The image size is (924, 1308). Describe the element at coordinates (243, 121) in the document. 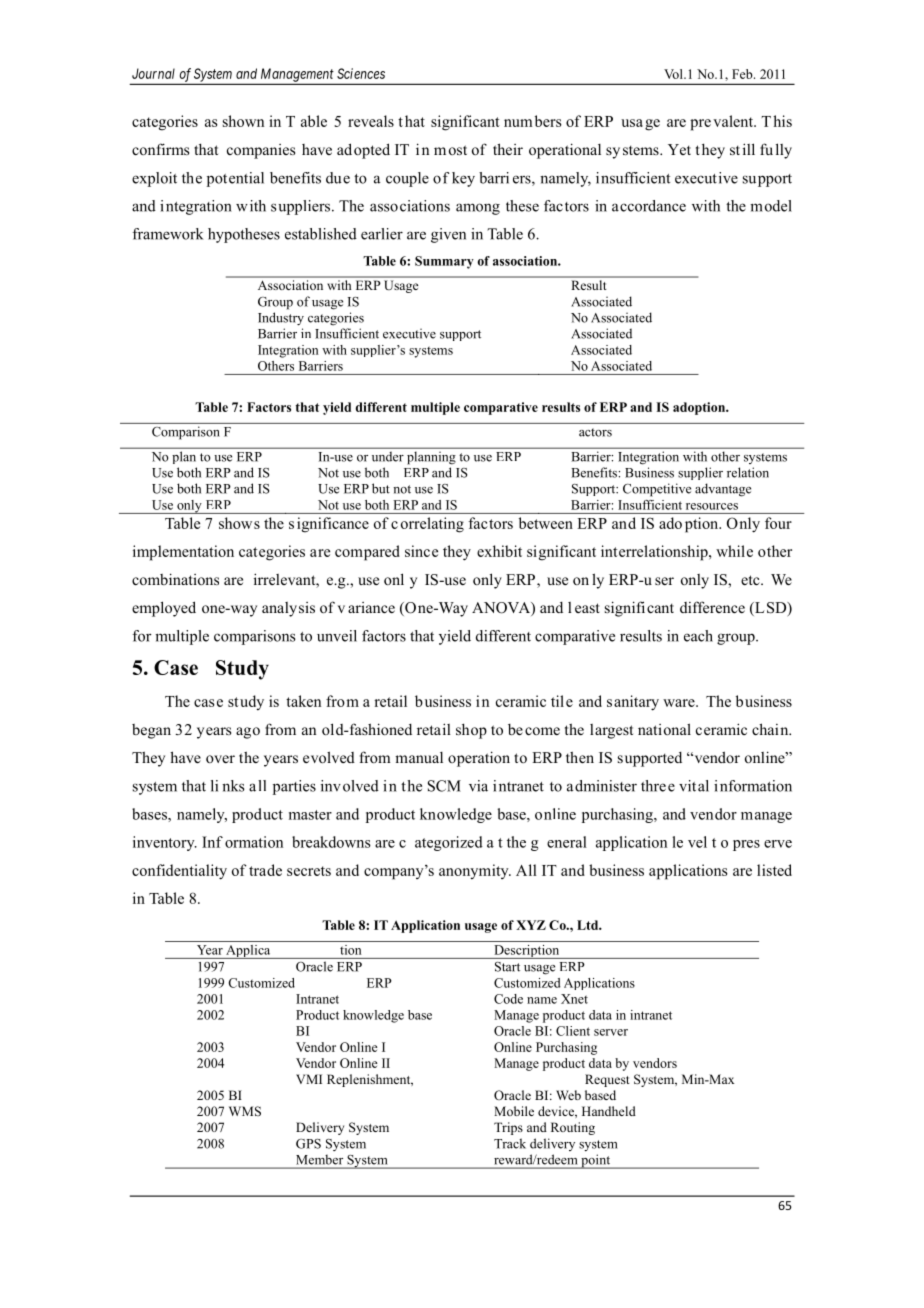

I see `shown` at that location.
